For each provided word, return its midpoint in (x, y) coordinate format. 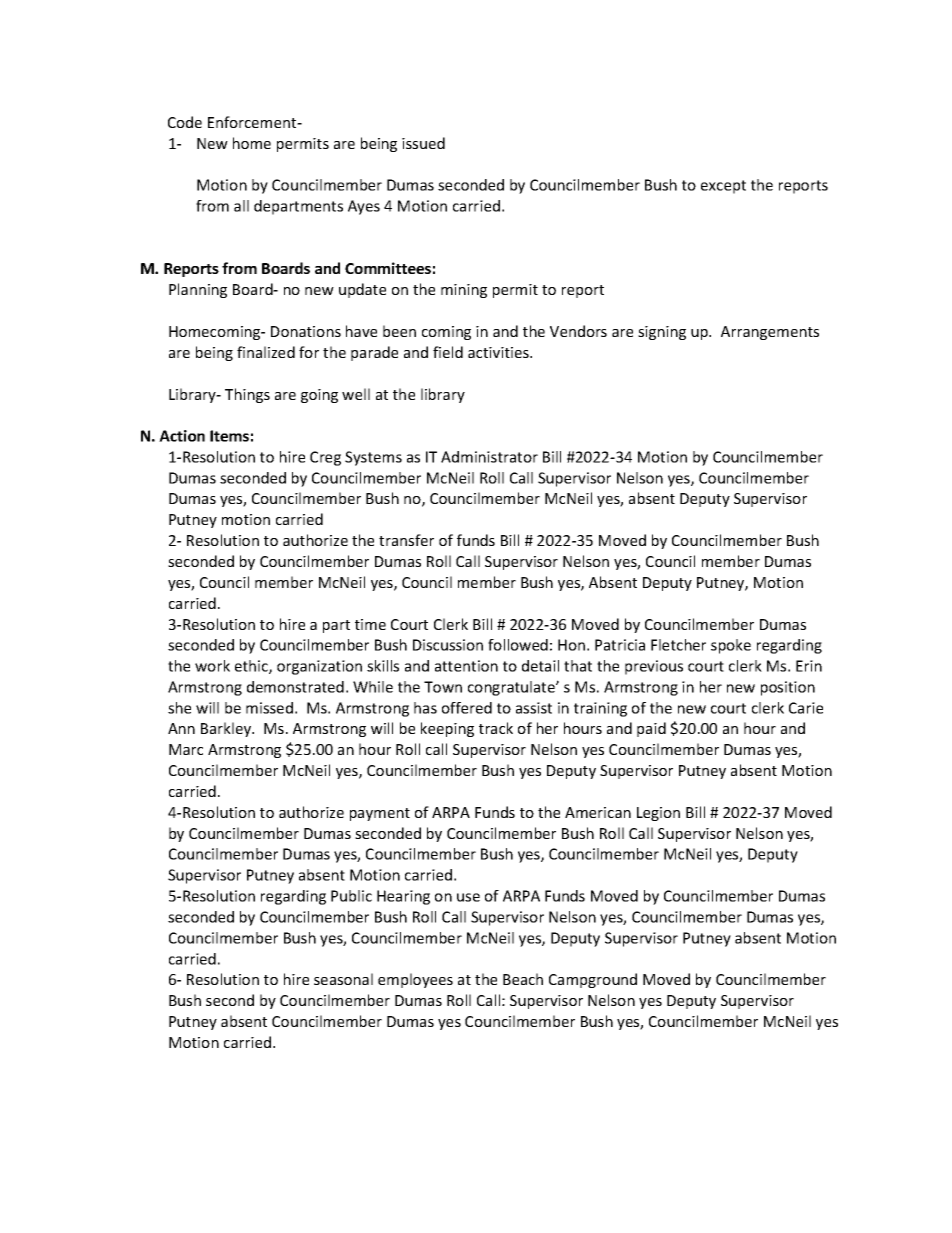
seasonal (343, 979)
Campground (593, 980)
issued (423, 143)
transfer (406, 540)
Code (185, 122)
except (723, 187)
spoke (731, 646)
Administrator (489, 457)
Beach (523, 979)
